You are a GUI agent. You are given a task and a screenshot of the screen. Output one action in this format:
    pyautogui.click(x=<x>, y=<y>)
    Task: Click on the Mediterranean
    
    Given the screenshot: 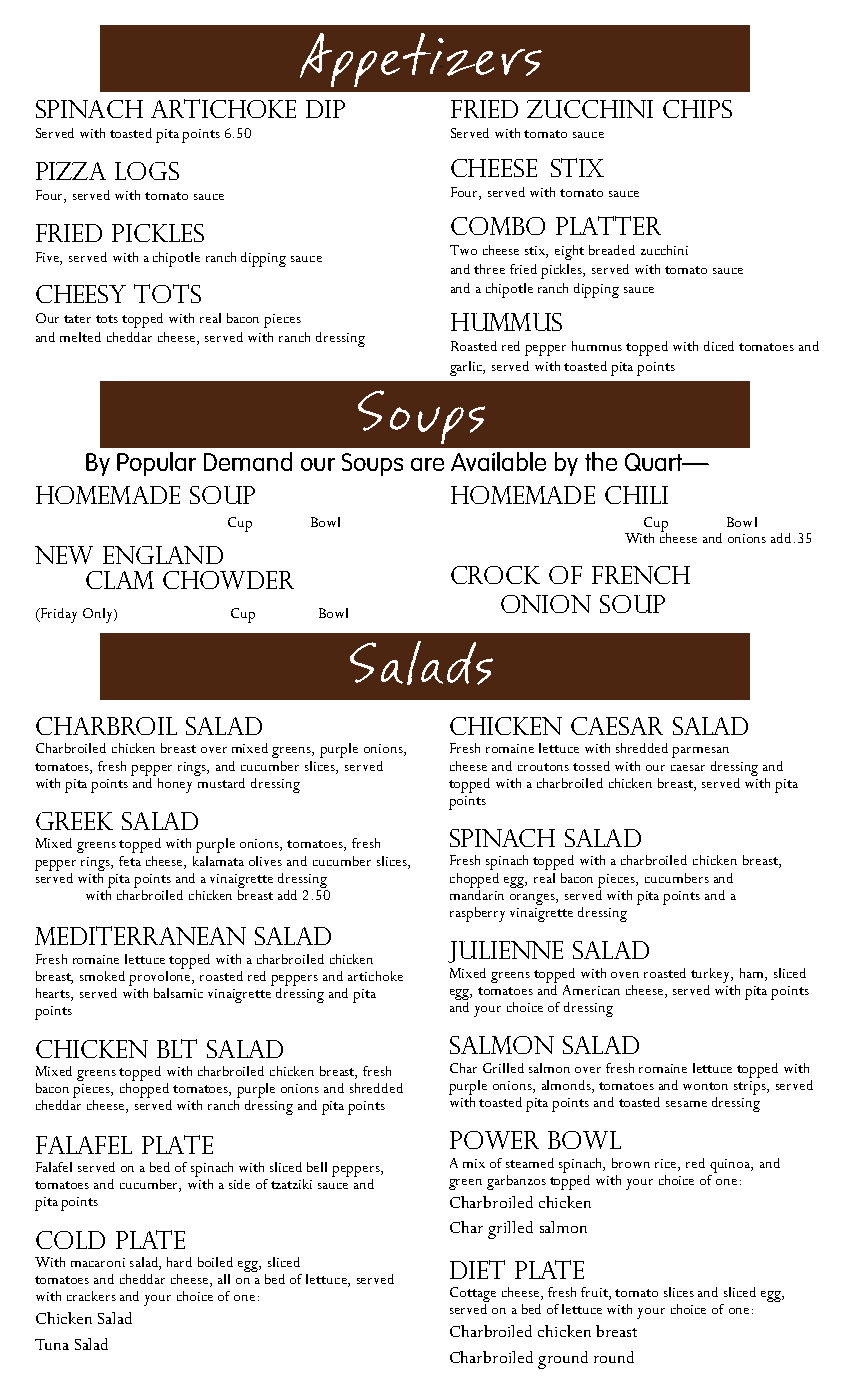 What is the action you would take?
    pyautogui.click(x=140, y=935)
